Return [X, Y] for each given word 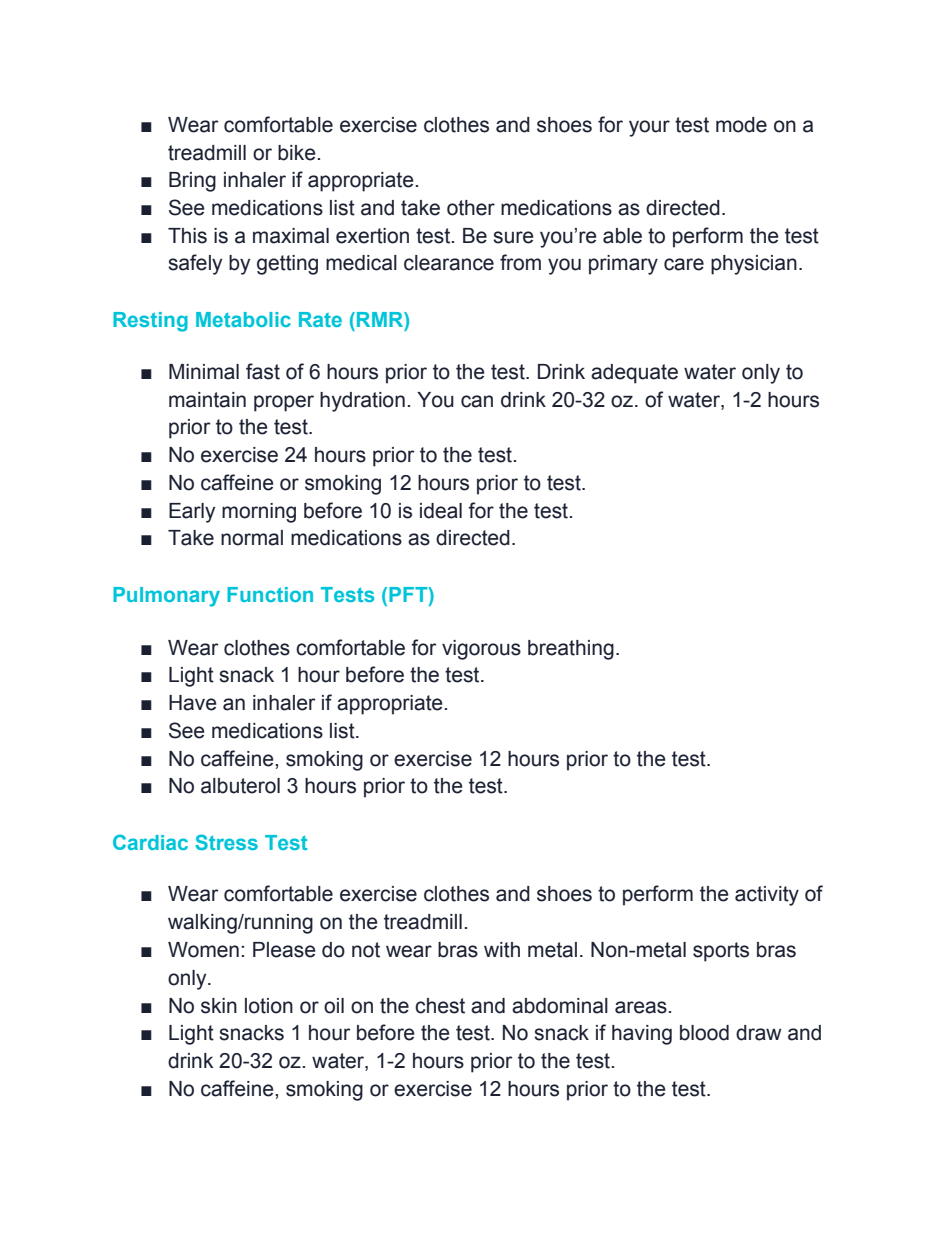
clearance [449, 263]
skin [219, 1006]
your [649, 128]
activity [767, 896]
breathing [571, 650]
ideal [441, 511]
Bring [192, 182]
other [471, 208]
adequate [634, 374]
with [502, 950]
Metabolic [243, 319]
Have [193, 703]
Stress [226, 842]
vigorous [481, 650]
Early [192, 513]
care [684, 264]
